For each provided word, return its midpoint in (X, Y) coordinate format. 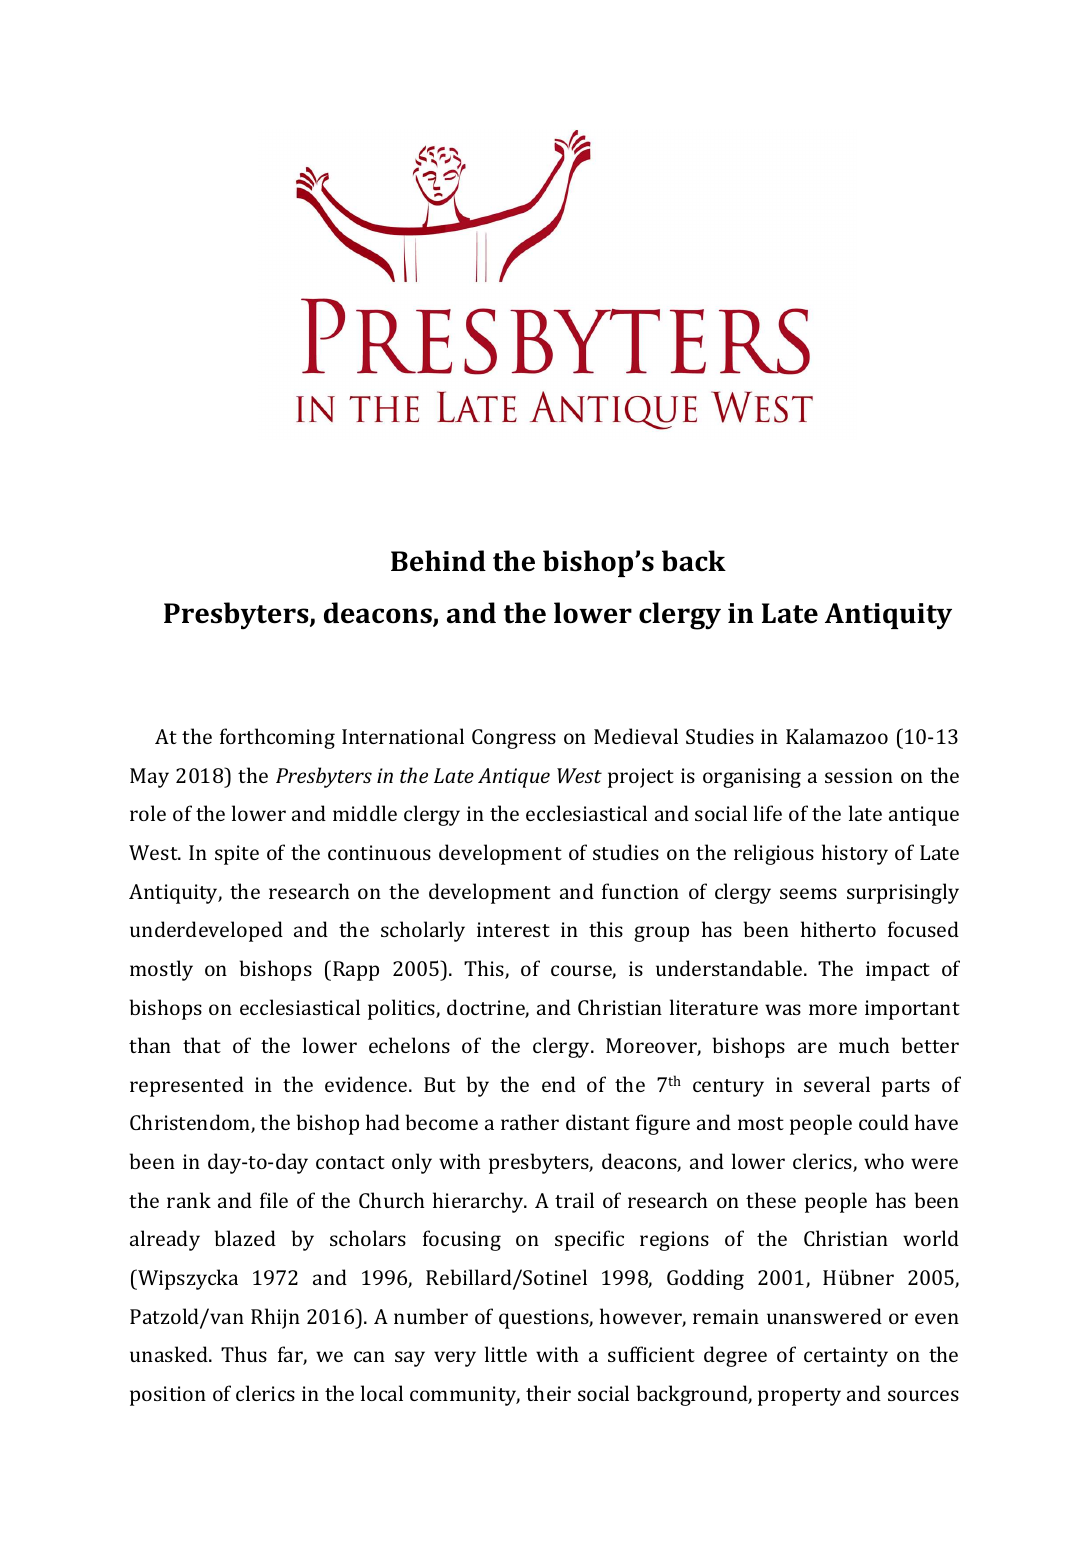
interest (513, 929)
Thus (244, 1354)
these (771, 1200)
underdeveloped (206, 931)
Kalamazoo (837, 736)
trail (574, 1200)
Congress (514, 739)
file (274, 1200)
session (859, 775)
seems (808, 893)
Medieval (636, 736)
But (440, 1084)
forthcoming (277, 738)
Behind (438, 561)
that (202, 1045)
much (864, 1045)
